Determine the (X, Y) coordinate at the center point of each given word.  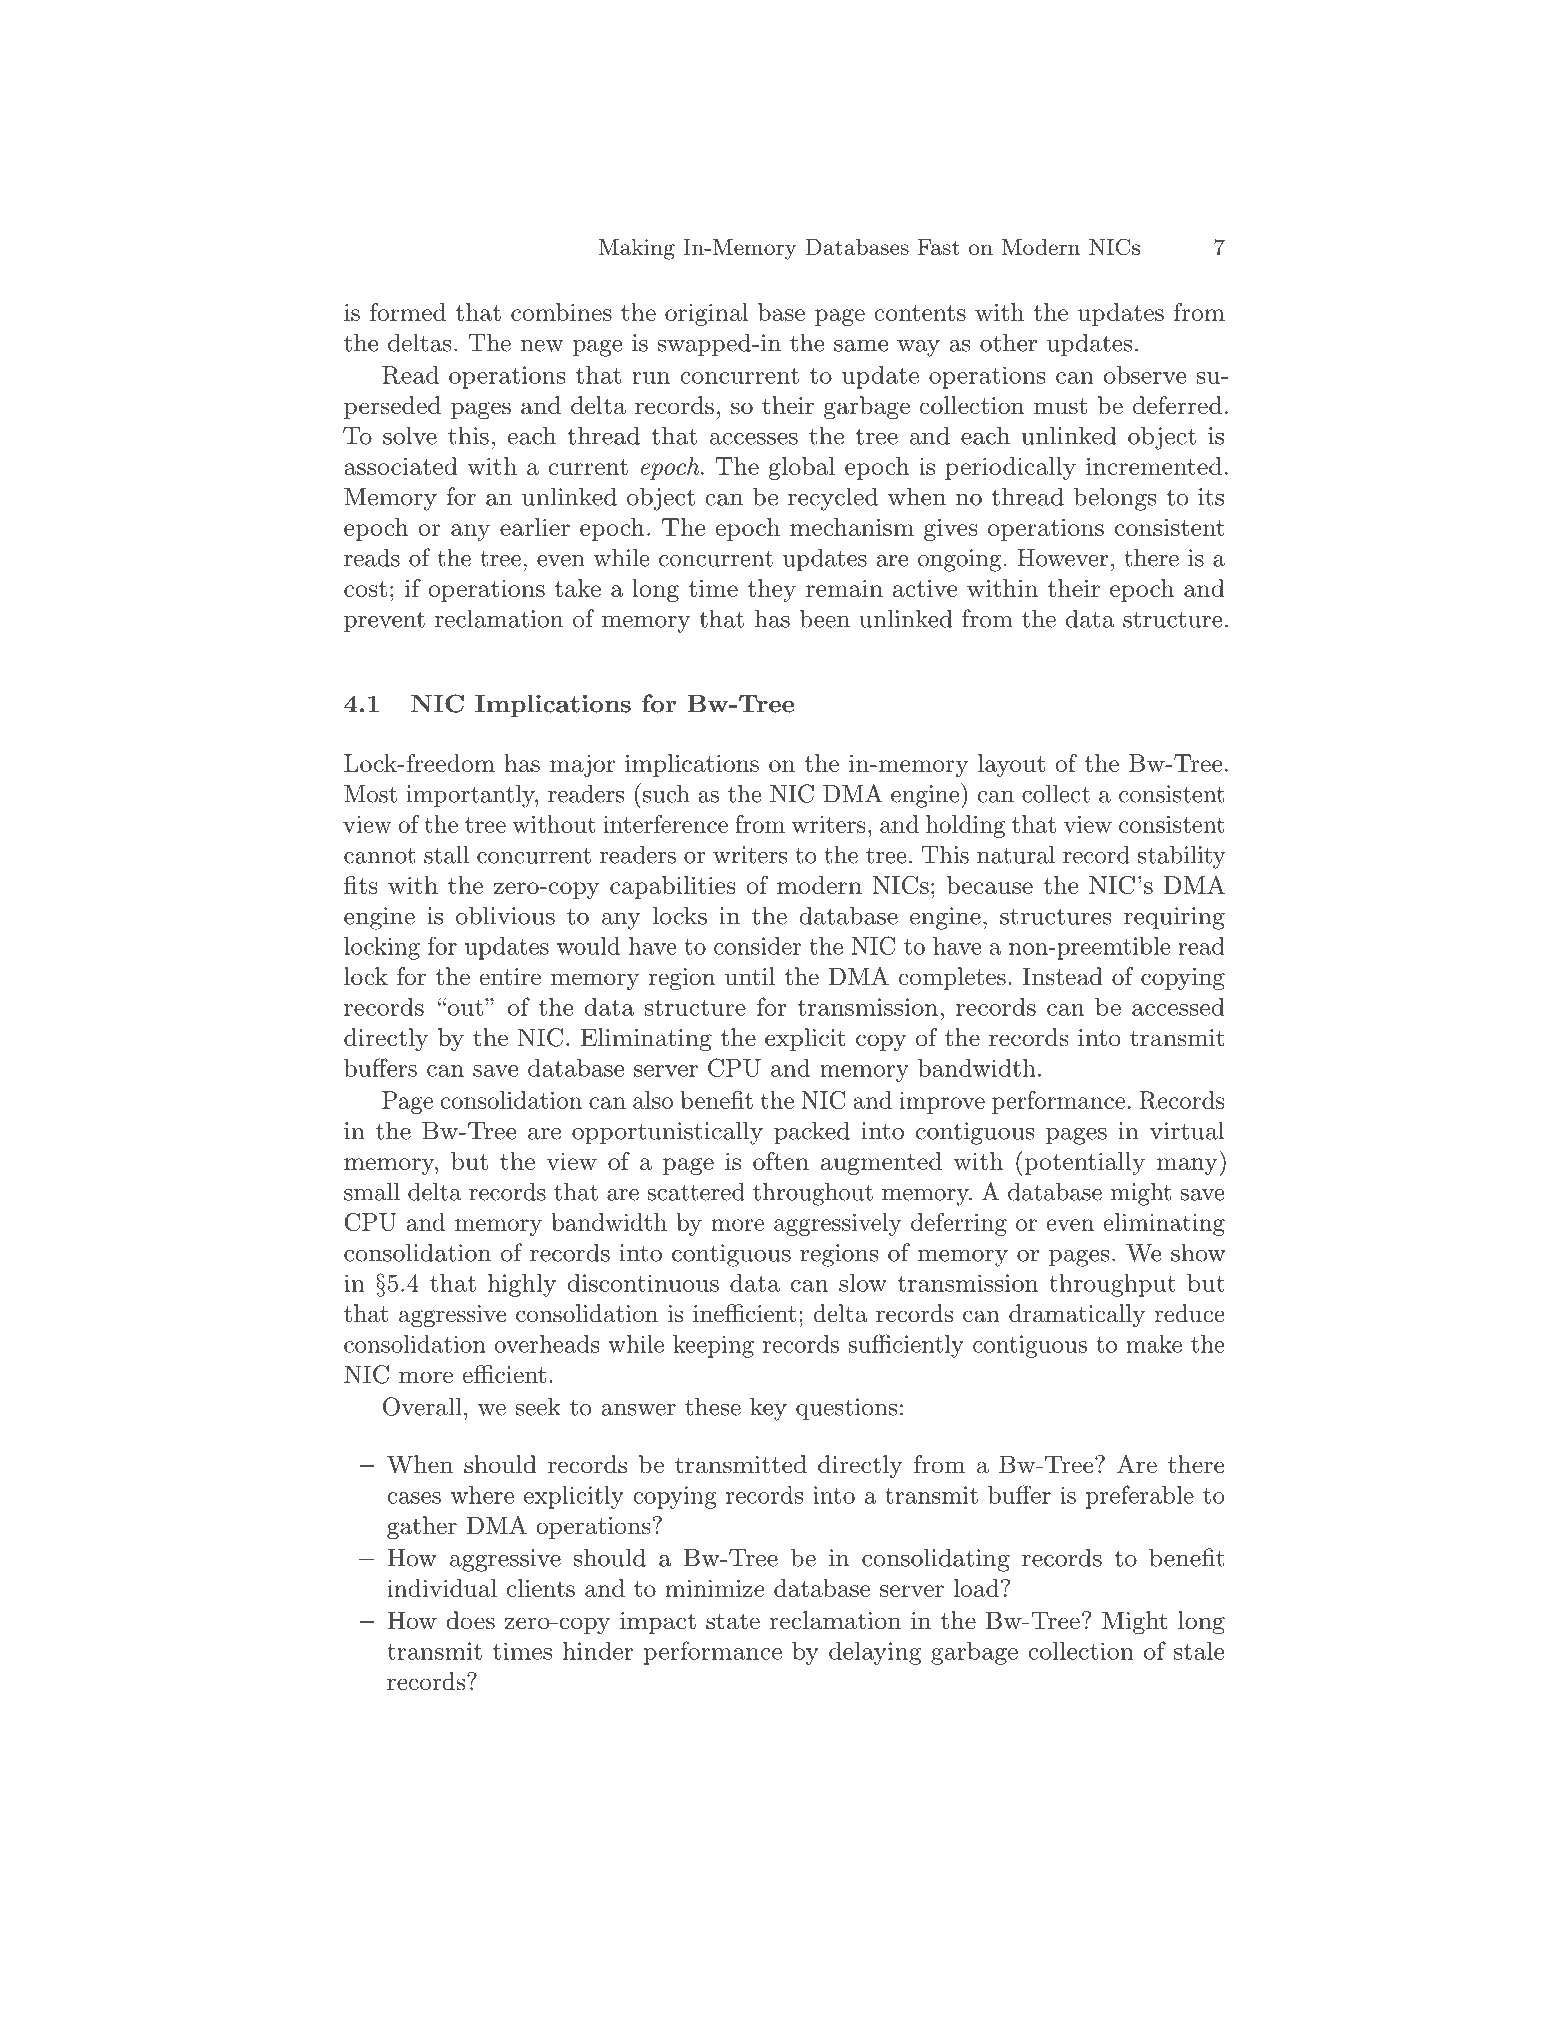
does (470, 1620)
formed (408, 312)
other (1008, 342)
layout (1011, 765)
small (372, 1191)
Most (370, 794)
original (707, 314)
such (666, 793)
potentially (1083, 1163)
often (781, 1161)
